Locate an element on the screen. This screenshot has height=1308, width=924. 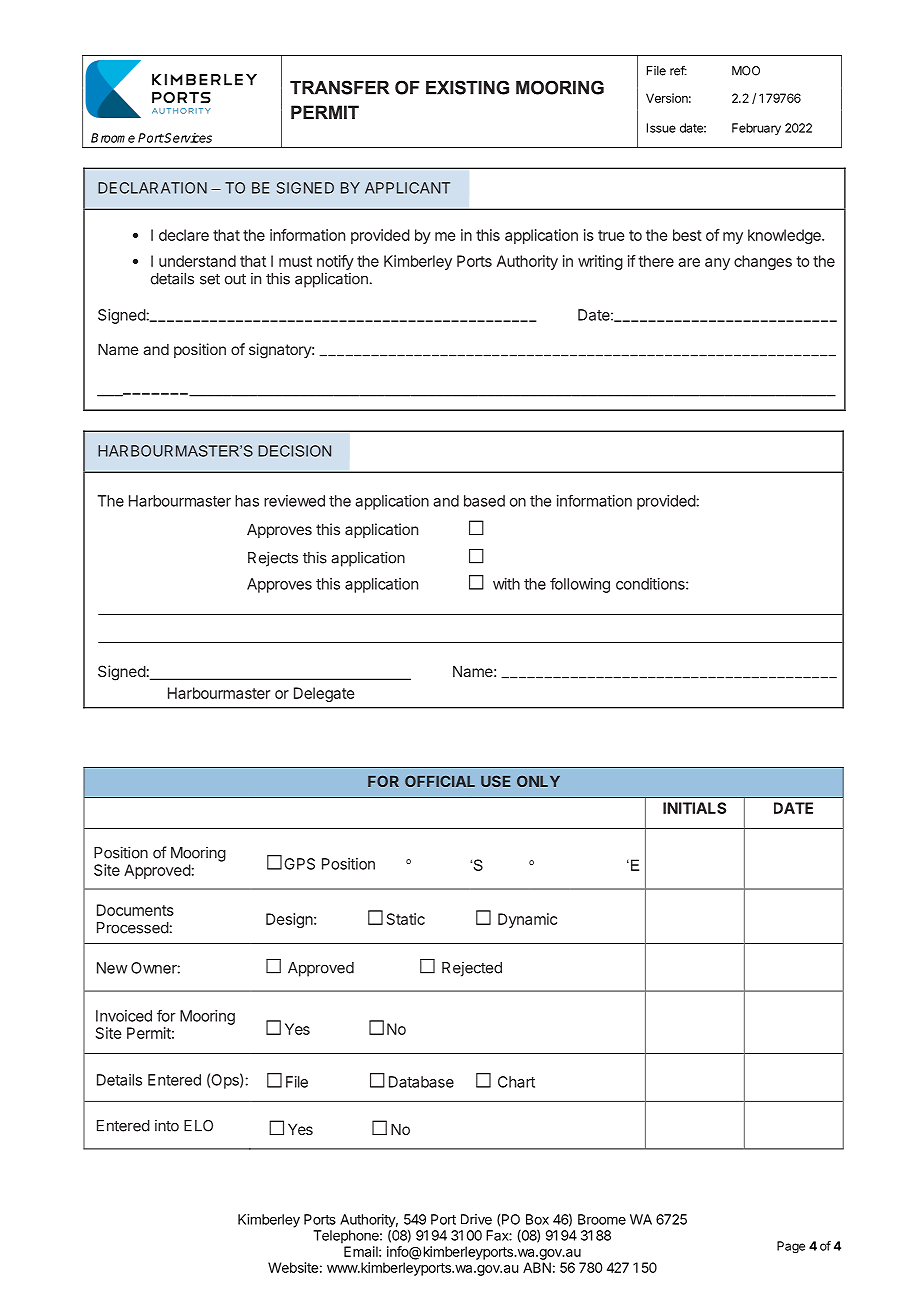
February is located at coordinates (756, 129).
